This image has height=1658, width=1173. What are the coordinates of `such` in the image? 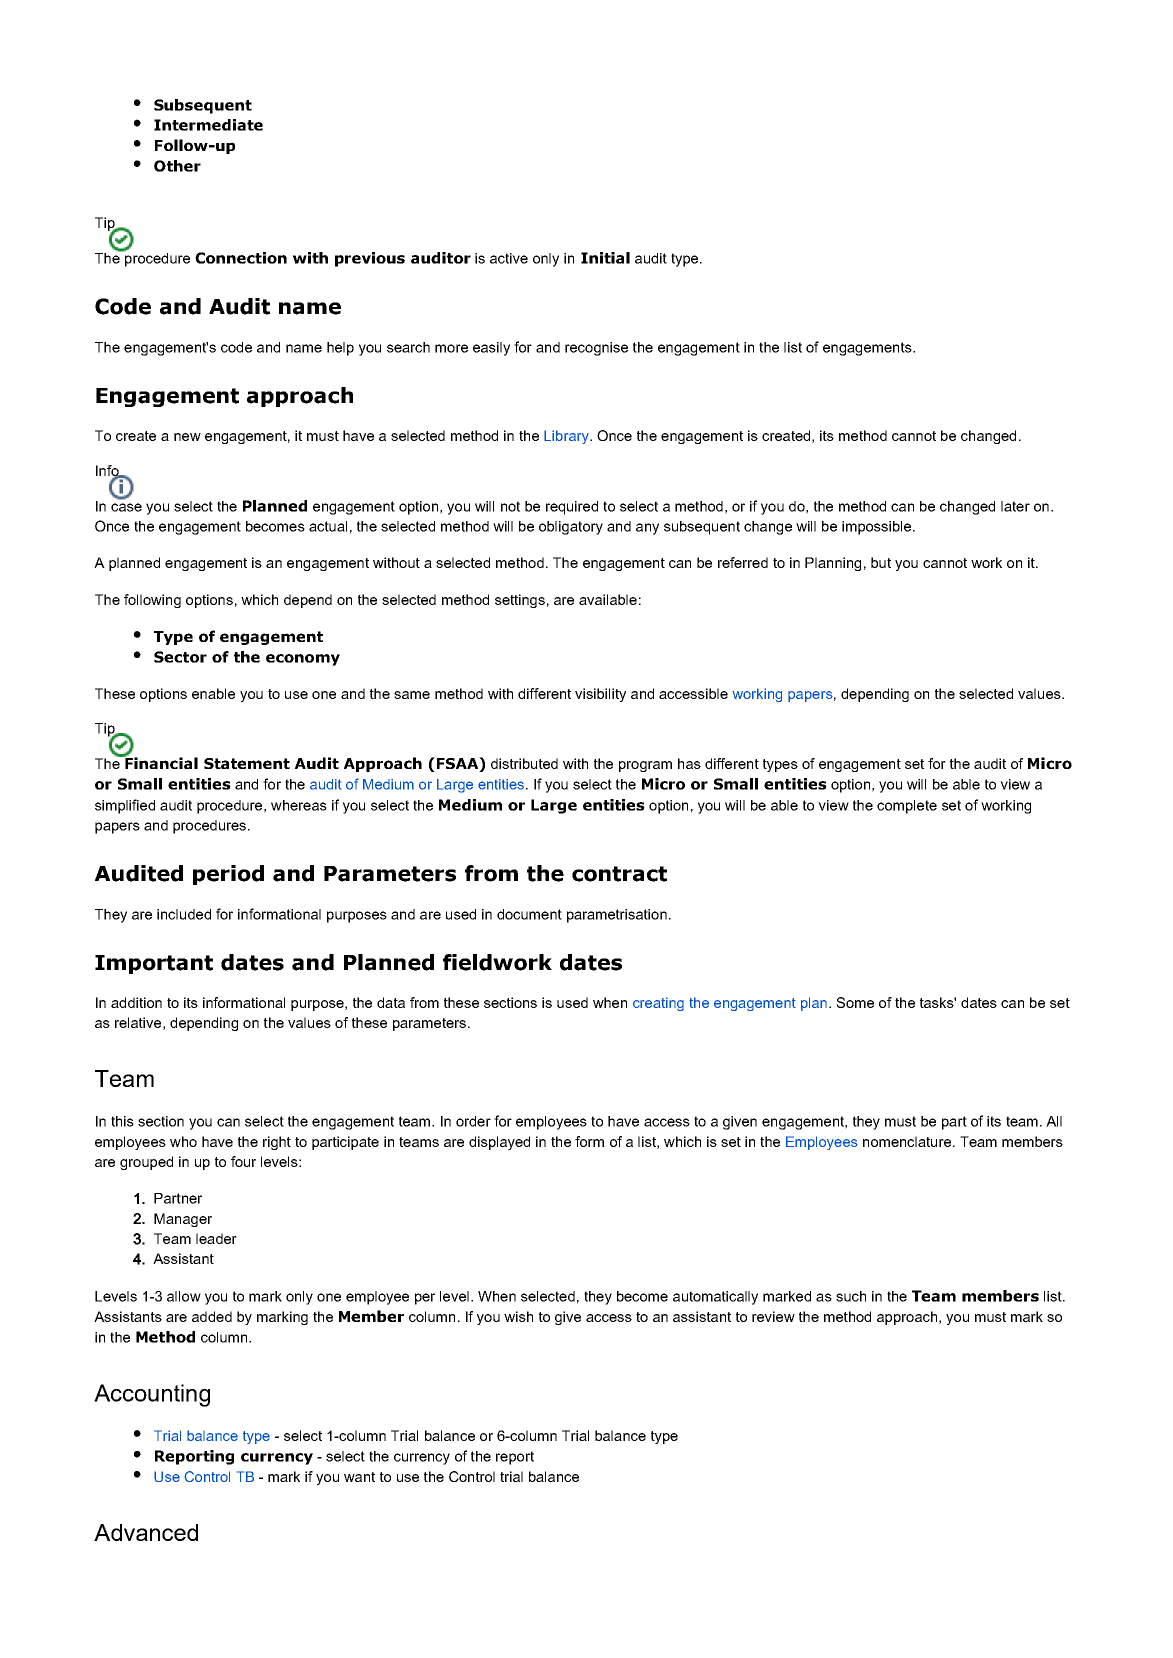 It's located at (851, 1296).
